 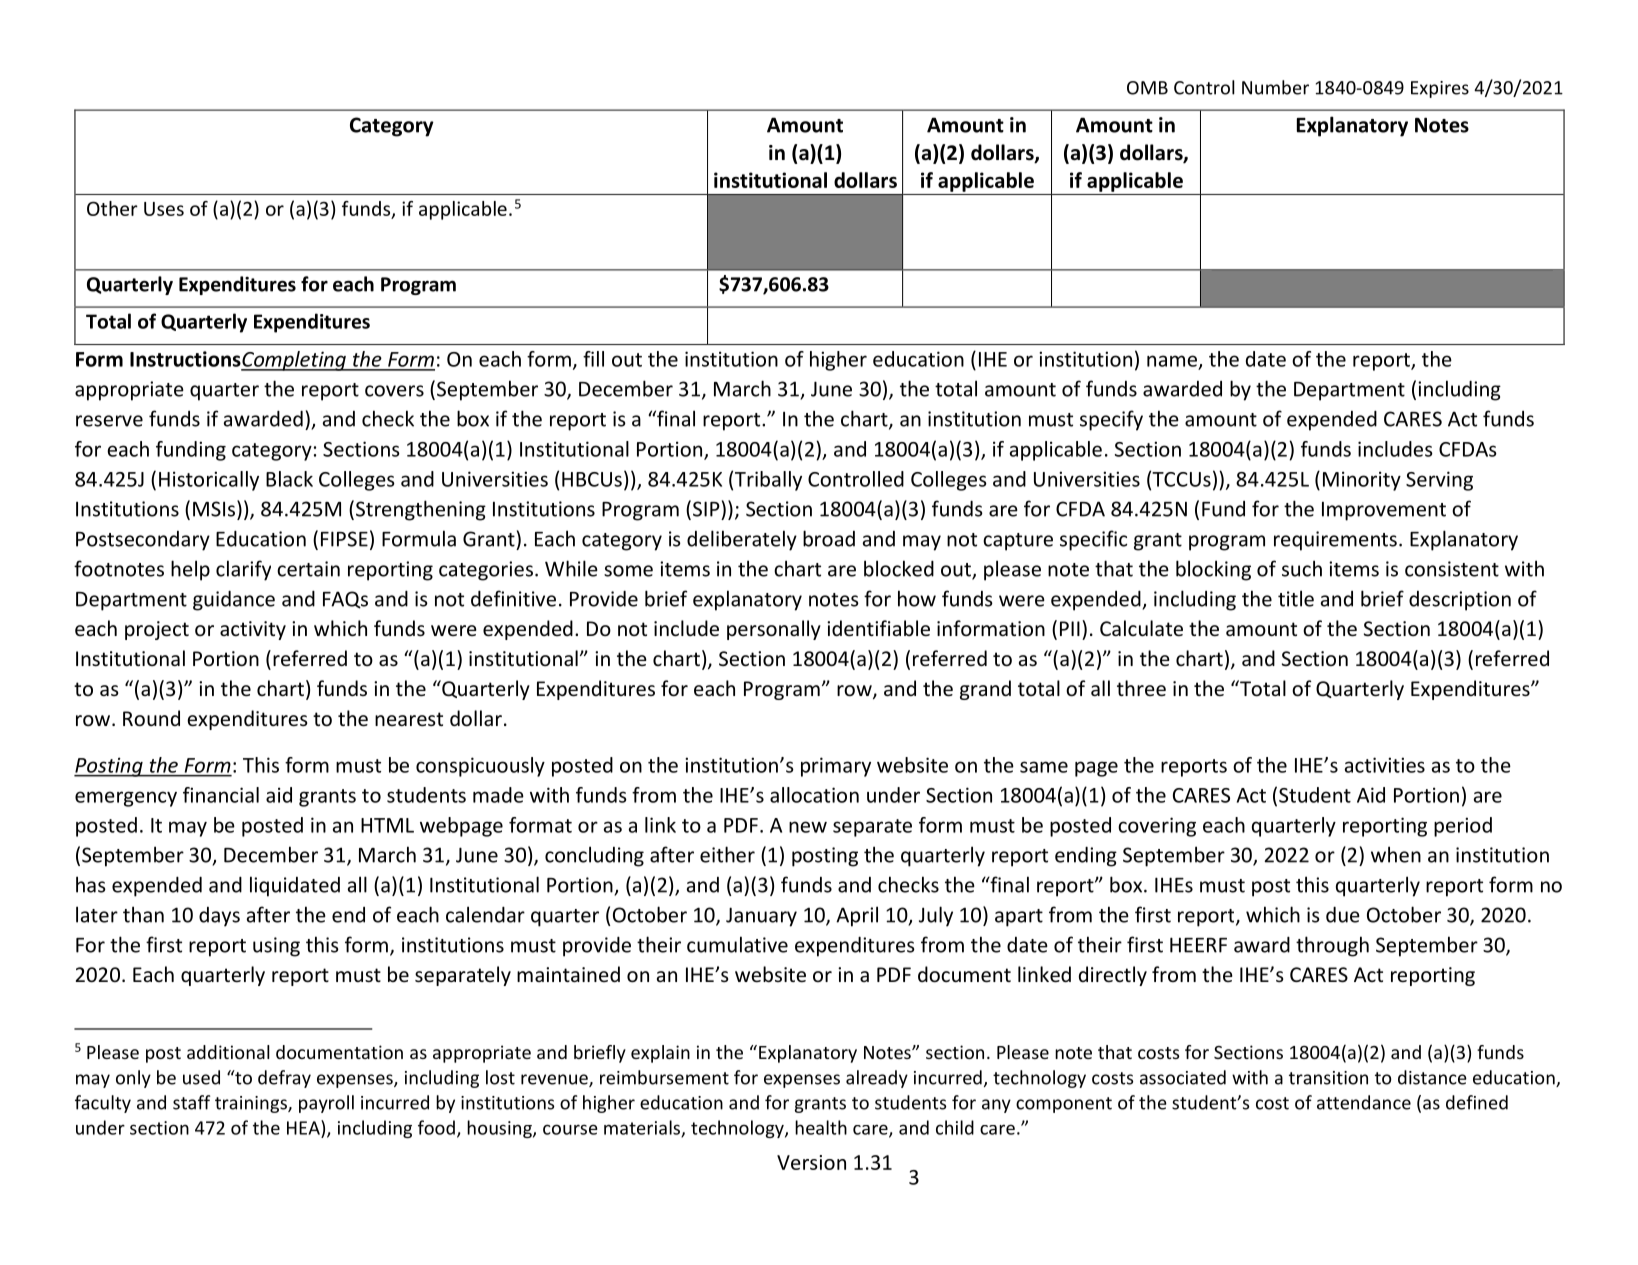 What do you see at coordinates (1275, 87) in the screenshot?
I see `Number` at bounding box center [1275, 87].
